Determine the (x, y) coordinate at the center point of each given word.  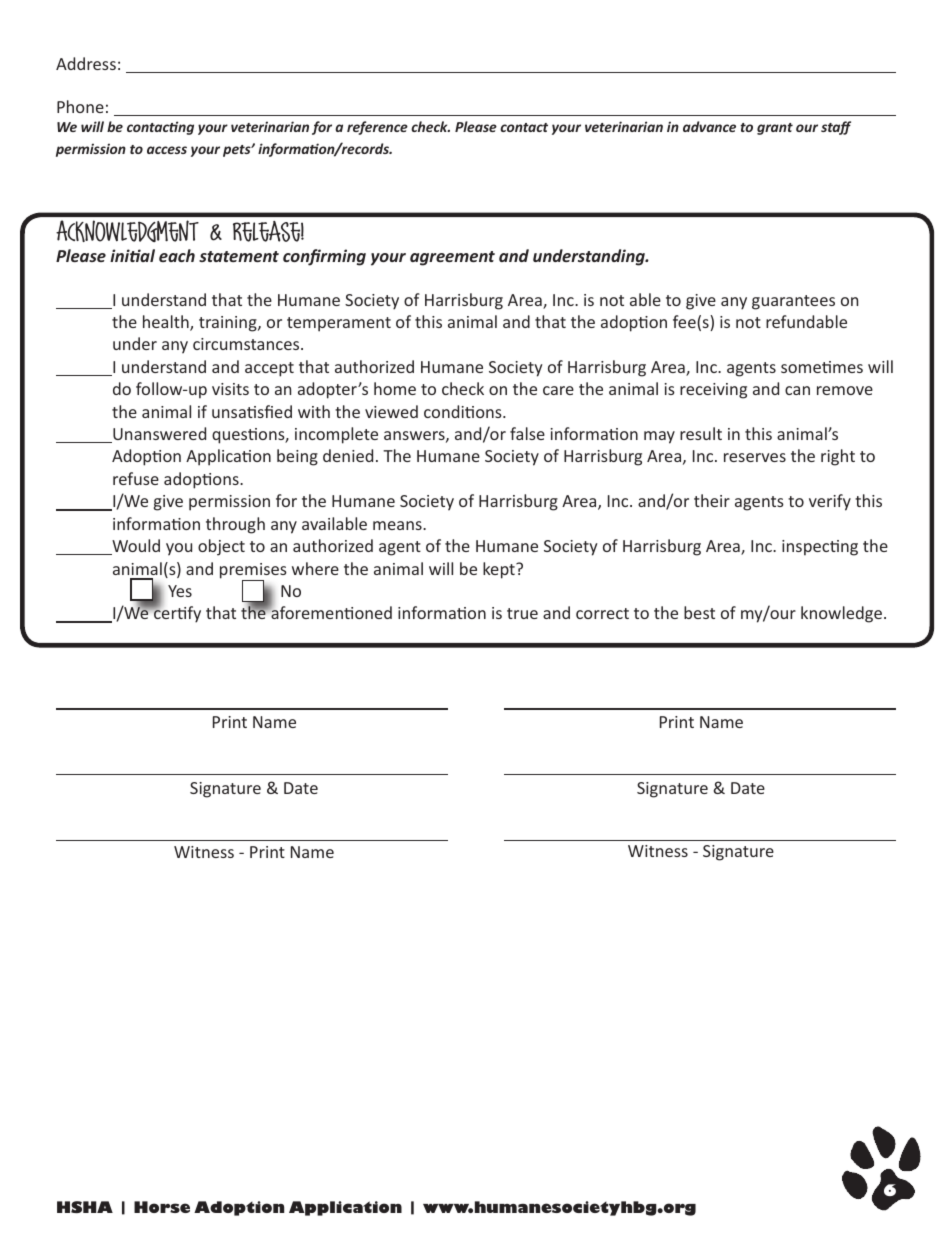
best (699, 612)
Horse (162, 1207)
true (522, 613)
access (167, 150)
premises (253, 572)
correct (602, 613)
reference (377, 128)
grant (775, 129)
